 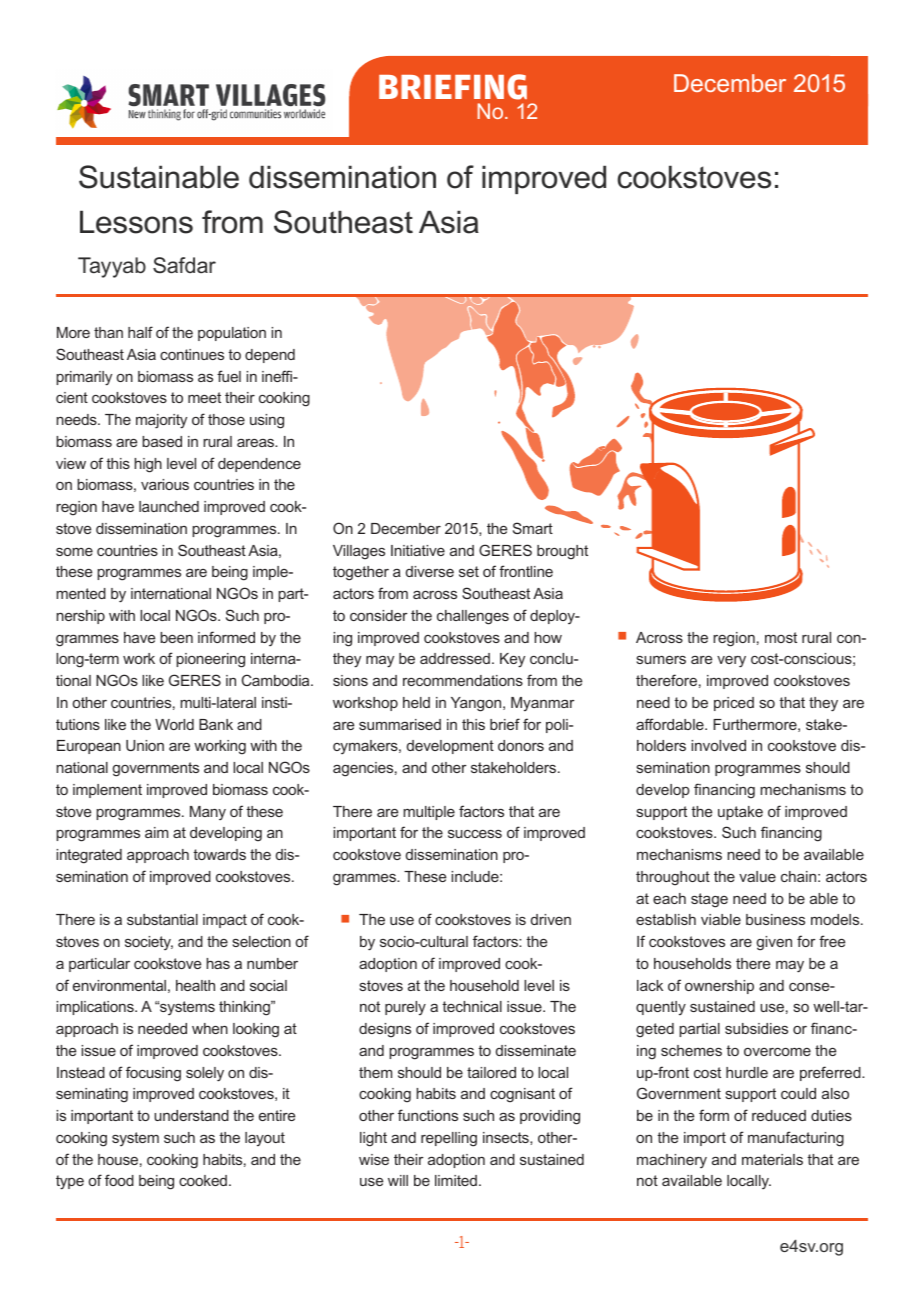 I want to click on Smart, so click(x=533, y=528).
